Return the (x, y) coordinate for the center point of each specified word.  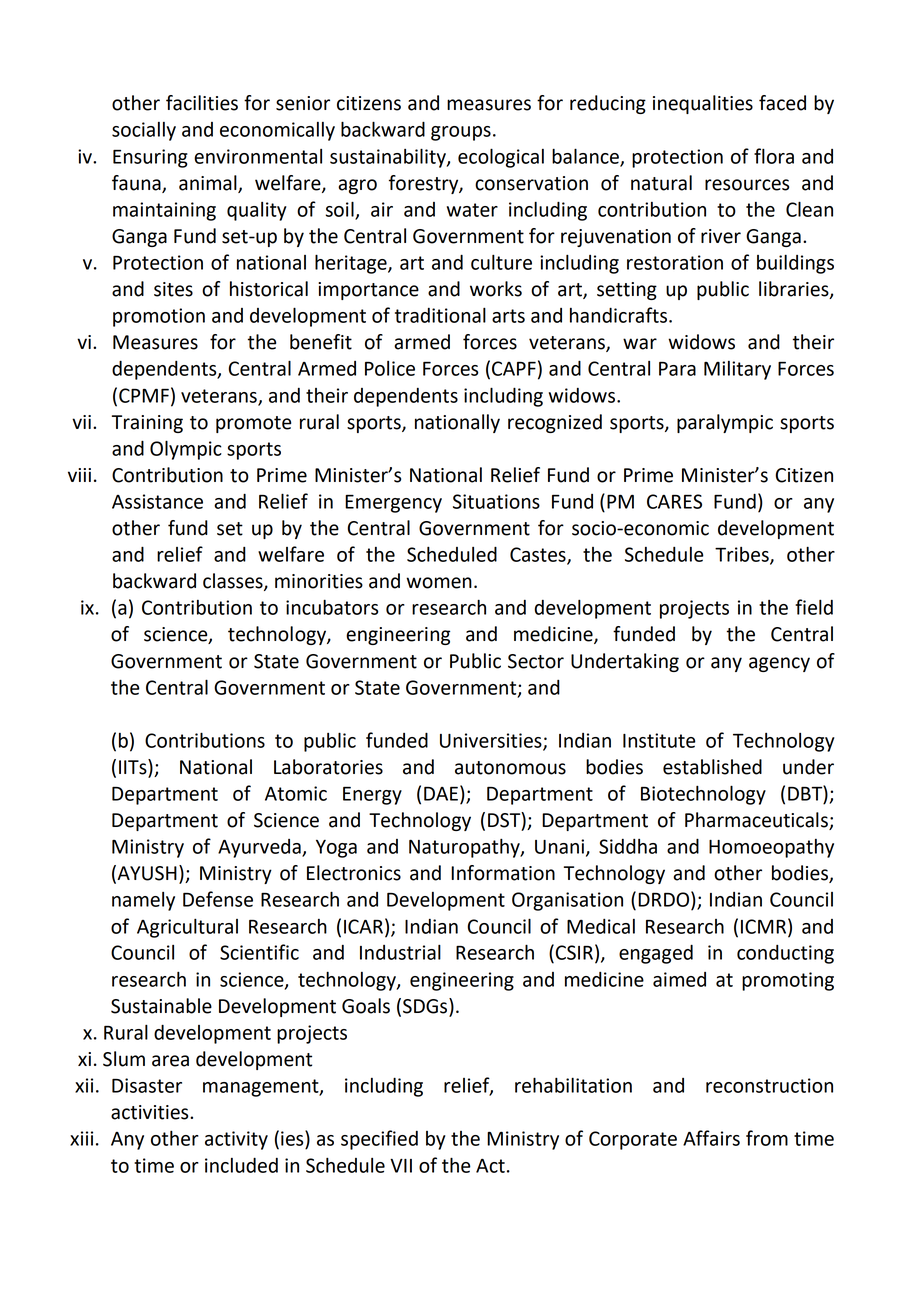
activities (151, 1112)
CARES (674, 501)
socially (144, 131)
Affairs (711, 1138)
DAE (441, 793)
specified (379, 1140)
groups (461, 133)
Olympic (186, 450)
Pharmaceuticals (757, 821)
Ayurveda (260, 848)
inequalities (703, 104)
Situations (496, 501)
